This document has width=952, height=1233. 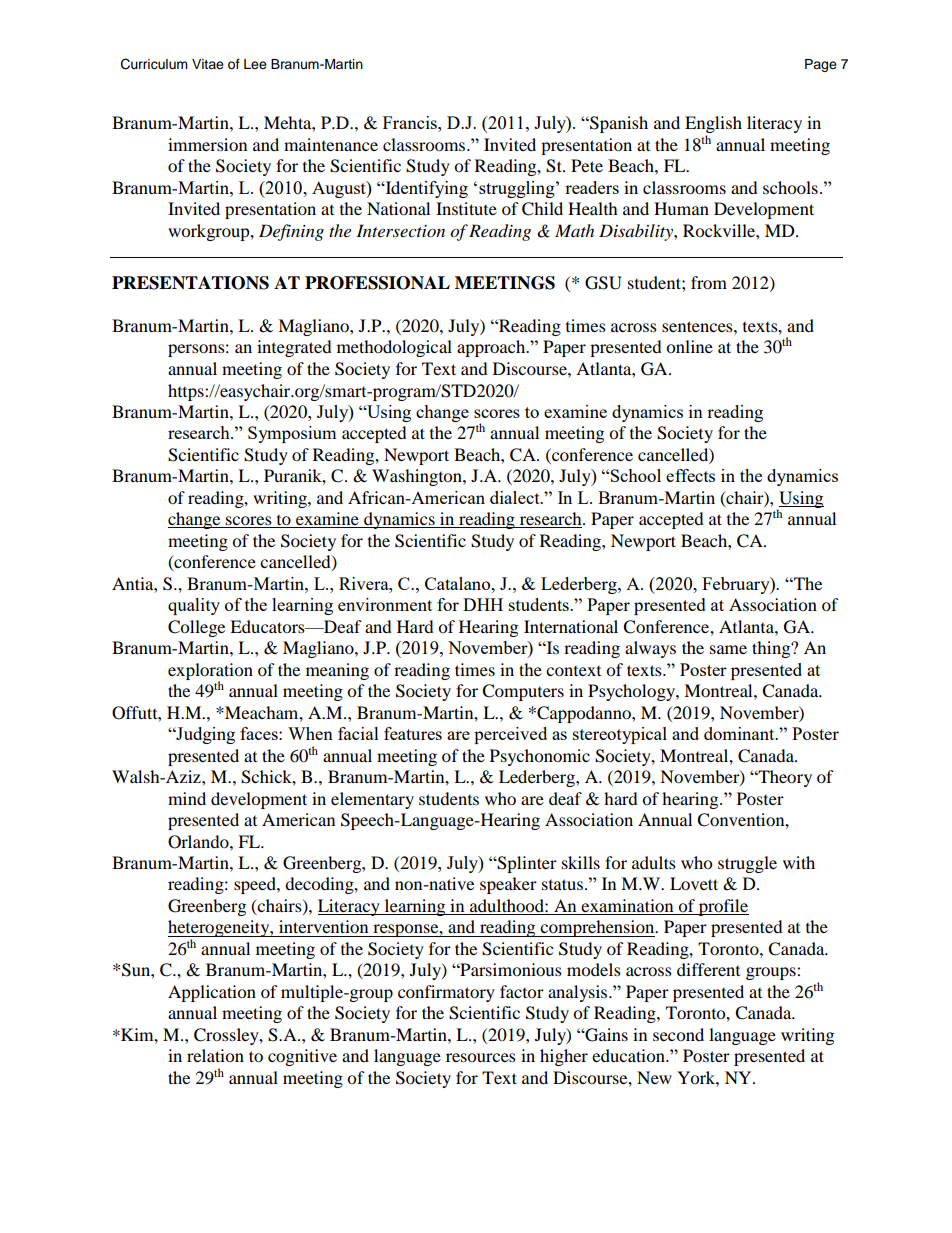 I want to click on English, so click(x=713, y=126).
